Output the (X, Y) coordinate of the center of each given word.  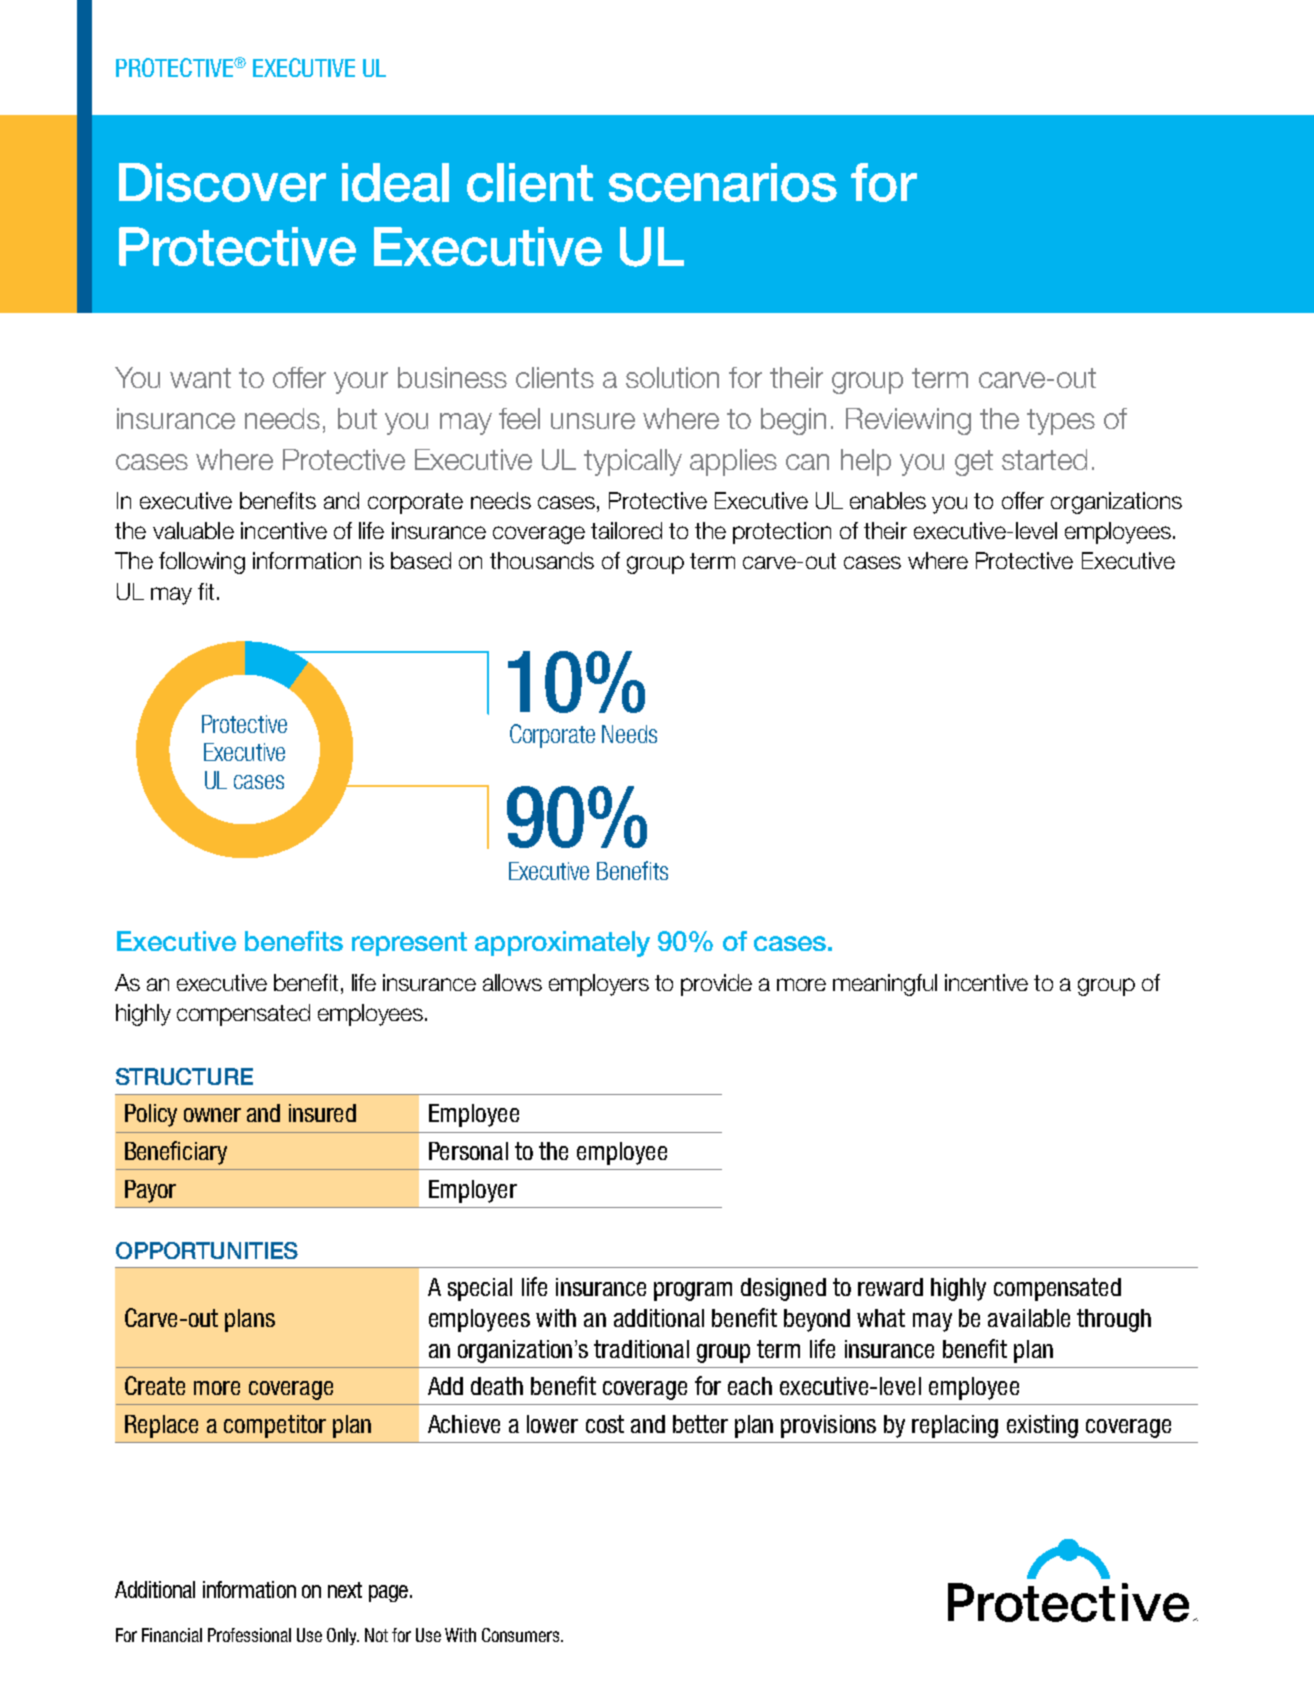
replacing (955, 1426)
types (1061, 422)
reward (890, 1287)
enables (888, 500)
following (202, 563)
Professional (249, 1635)
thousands (542, 560)
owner (212, 1115)
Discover (222, 182)
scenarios (723, 182)
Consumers (522, 1635)
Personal (468, 1151)
